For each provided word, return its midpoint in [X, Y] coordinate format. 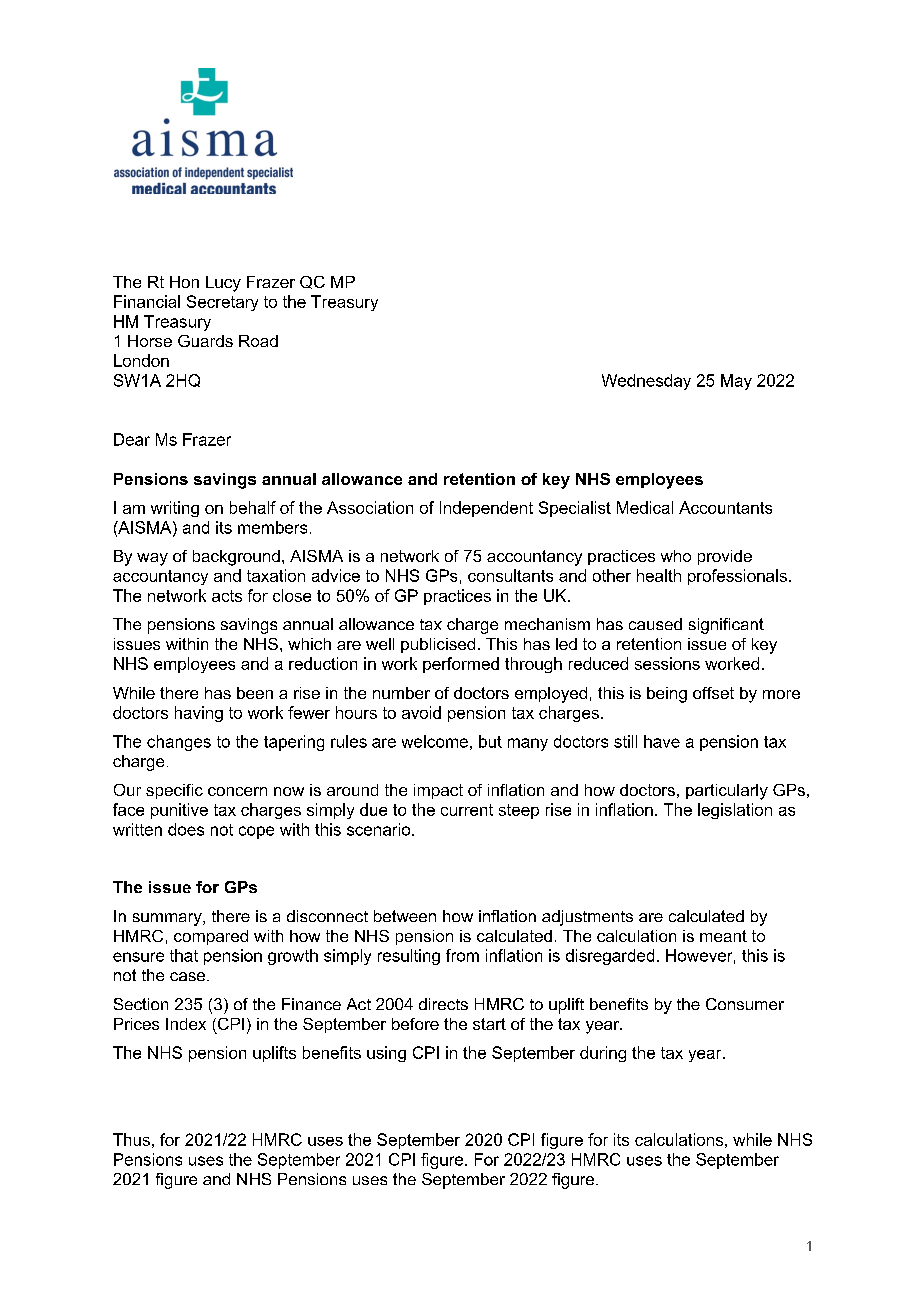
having [199, 714]
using [386, 1054]
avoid [421, 712]
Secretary [222, 303]
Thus [131, 1139]
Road [258, 341]
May [736, 382]
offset [713, 693]
